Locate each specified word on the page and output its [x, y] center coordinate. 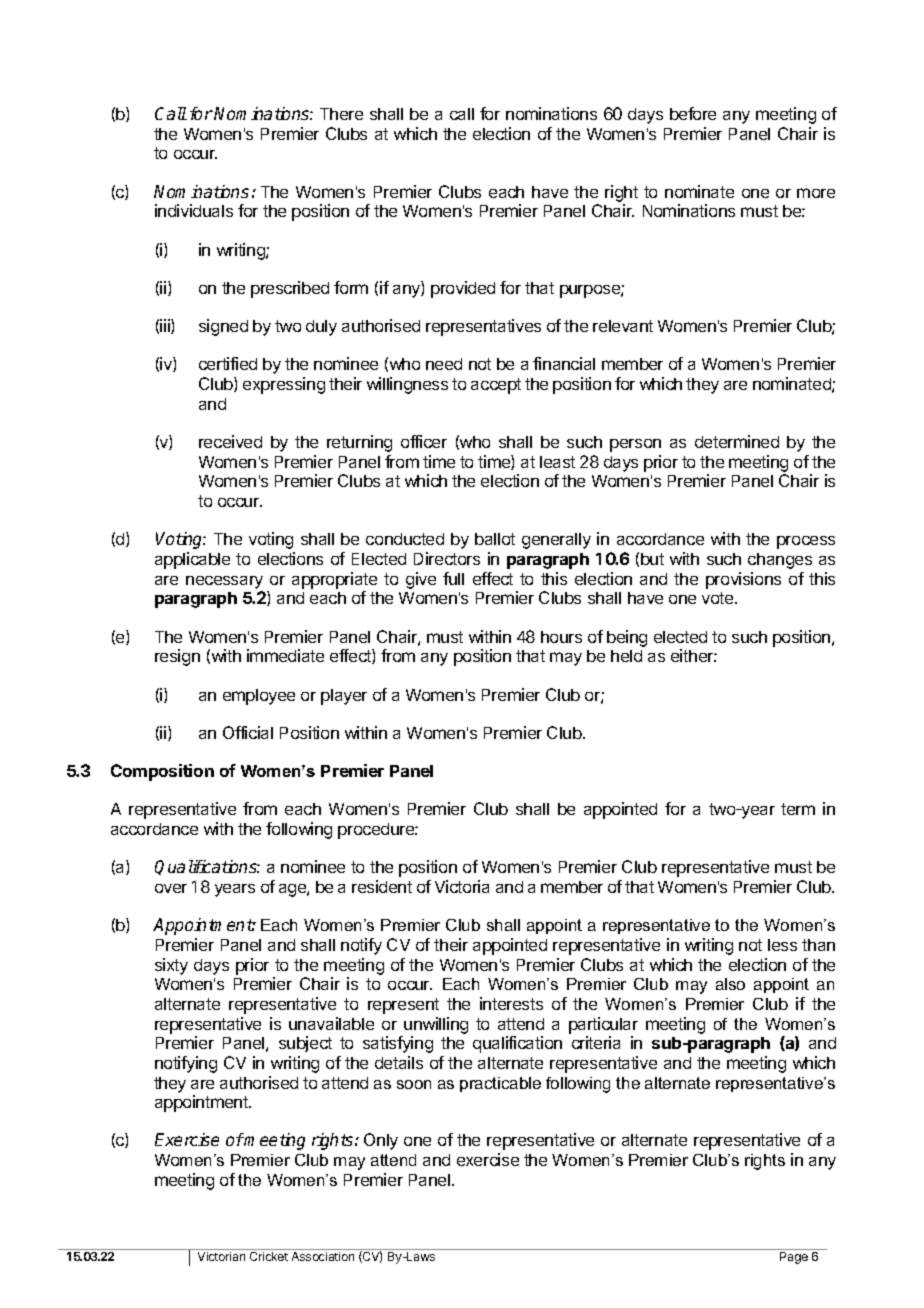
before [693, 113]
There [341, 114]
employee [259, 697]
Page [794, 1258]
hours [561, 637]
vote [719, 598]
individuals [194, 210]
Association [323, 1256]
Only [381, 1141]
